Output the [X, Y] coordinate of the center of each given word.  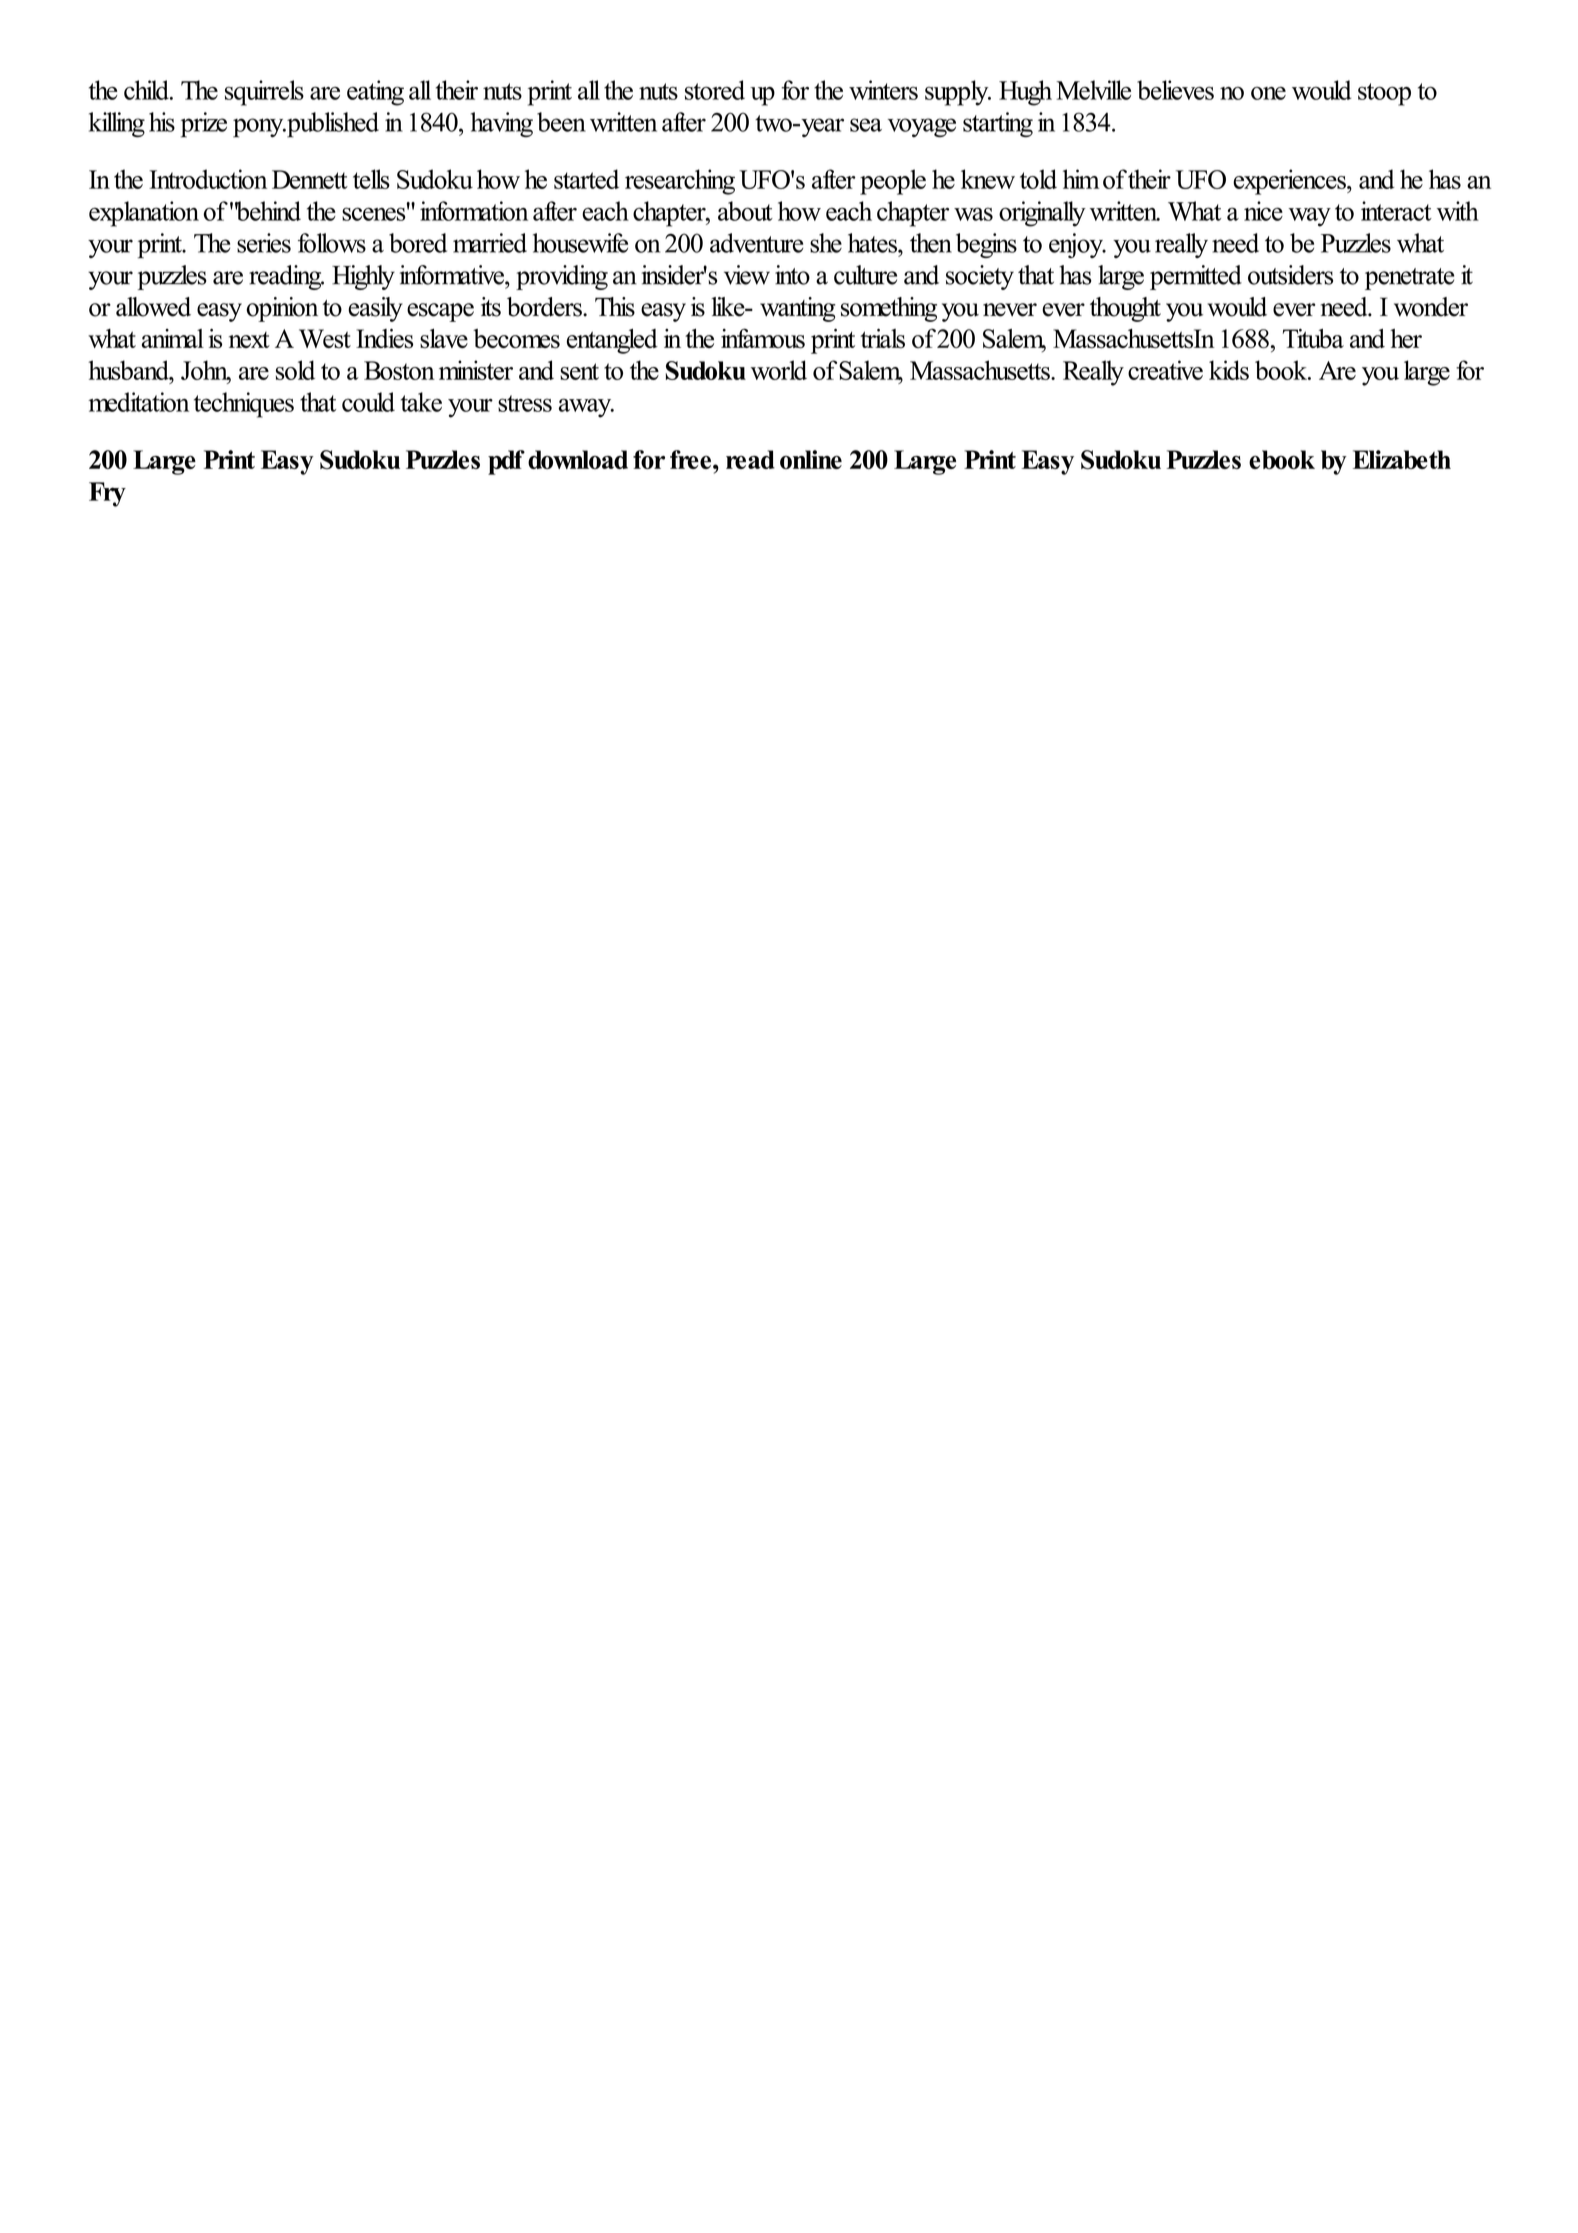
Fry [107, 494]
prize [204, 125]
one [1268, 93]
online [811, 459]
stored [715, 90]
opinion [282, 309]
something [889, 309]
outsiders [1290, 275]
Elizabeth [1402, 459]
